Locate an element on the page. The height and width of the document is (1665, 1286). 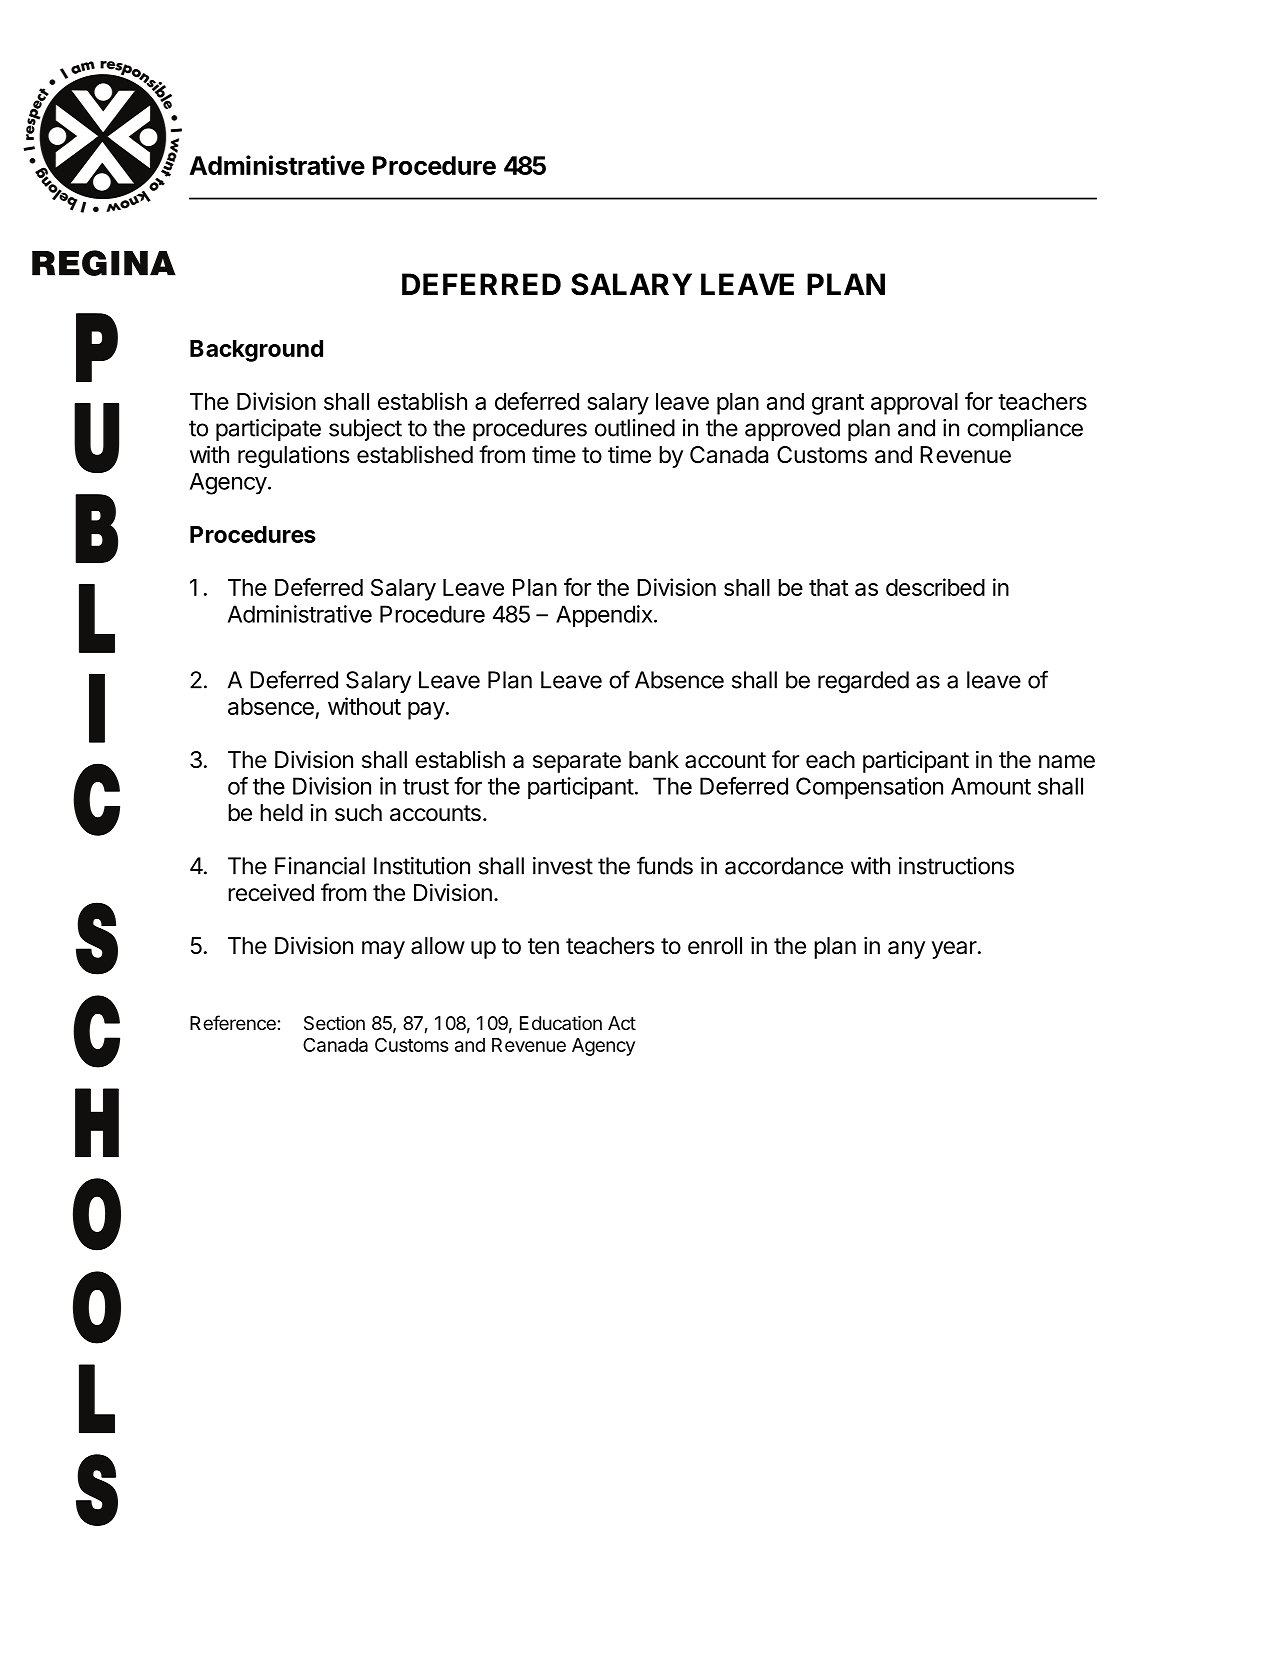
Reference is located at coordinates (233, 1022).
